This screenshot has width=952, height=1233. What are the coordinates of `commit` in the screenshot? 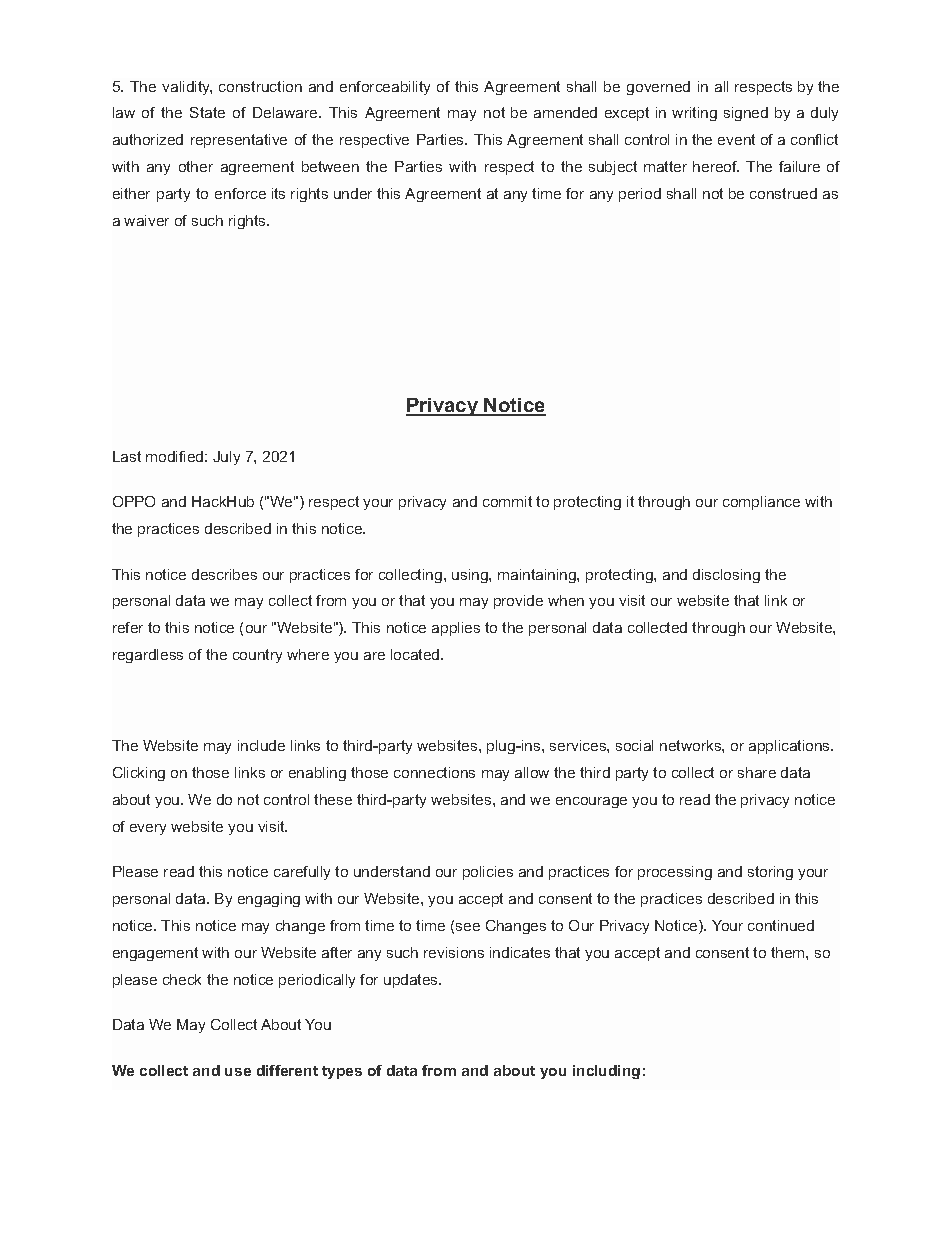 It's located at (507, 501).
